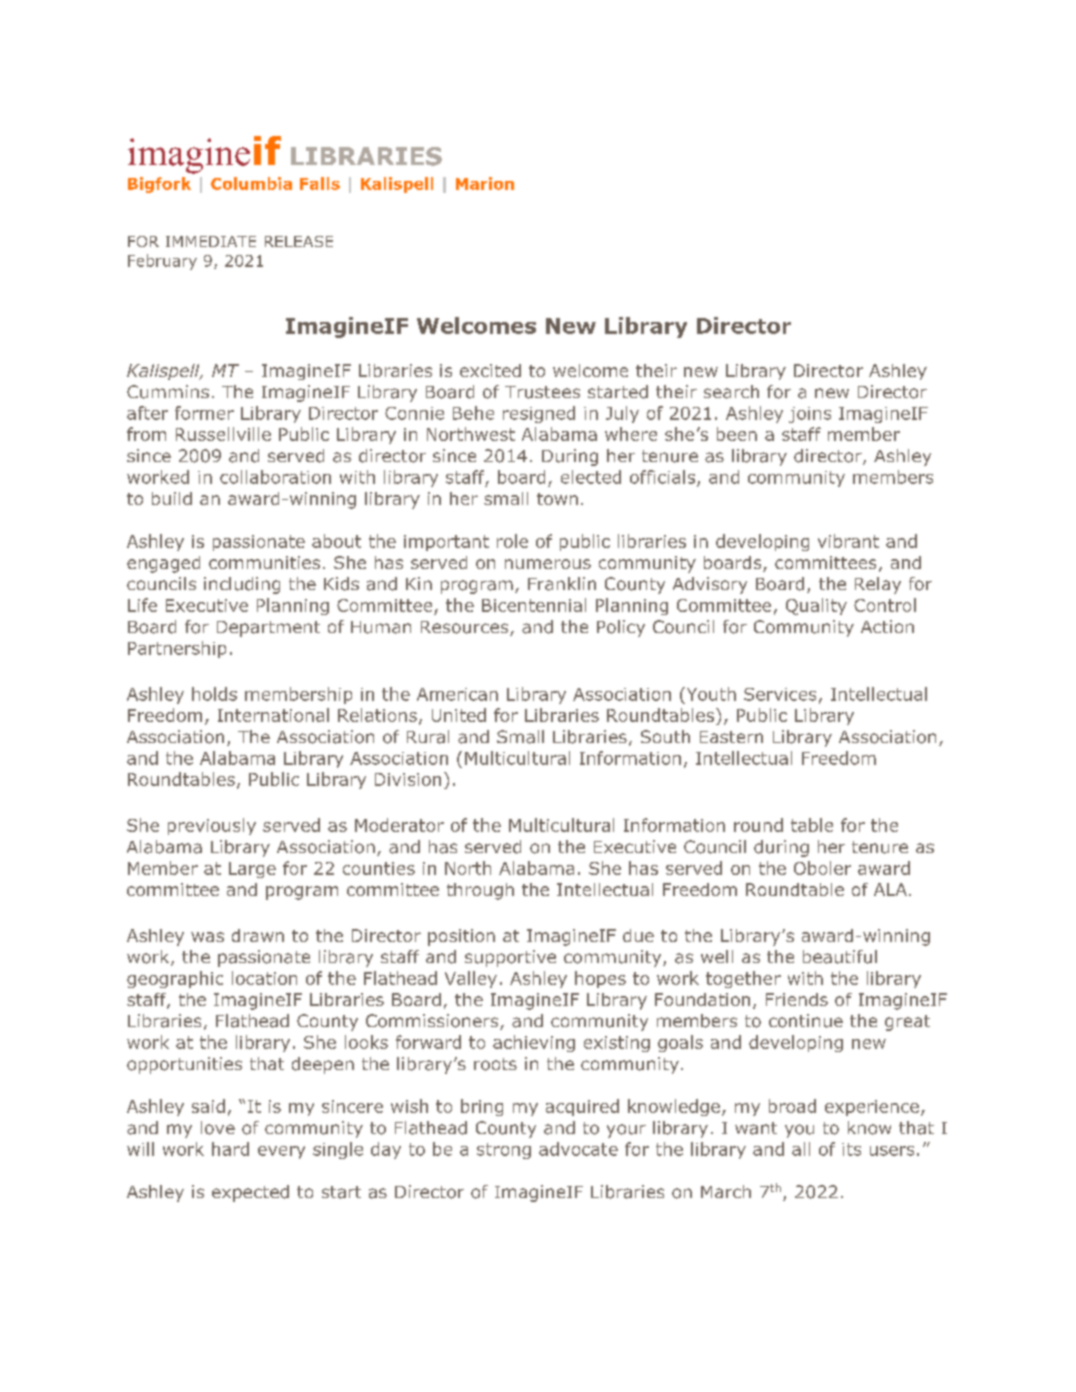 The height and width of the screenshot is (1392, 1076). Describe the element at coordinates (264, 562) in the screenshot. I see `communities` at that location.
